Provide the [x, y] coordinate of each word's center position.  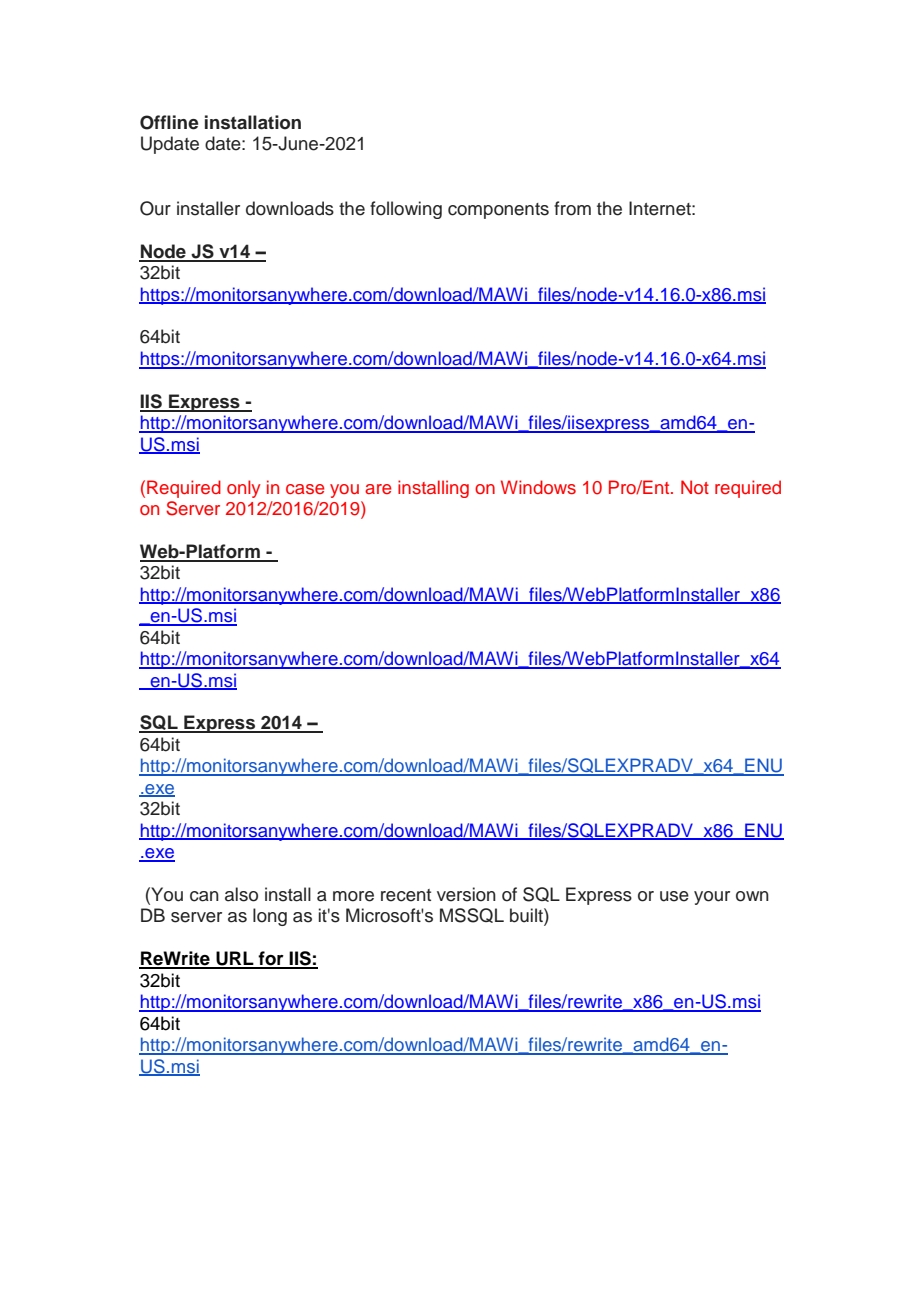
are [378, 489]
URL [235, 959]
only [243, 489]
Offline [169, 122]
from [572, 208]
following [406, 210]
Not [695, 487]
